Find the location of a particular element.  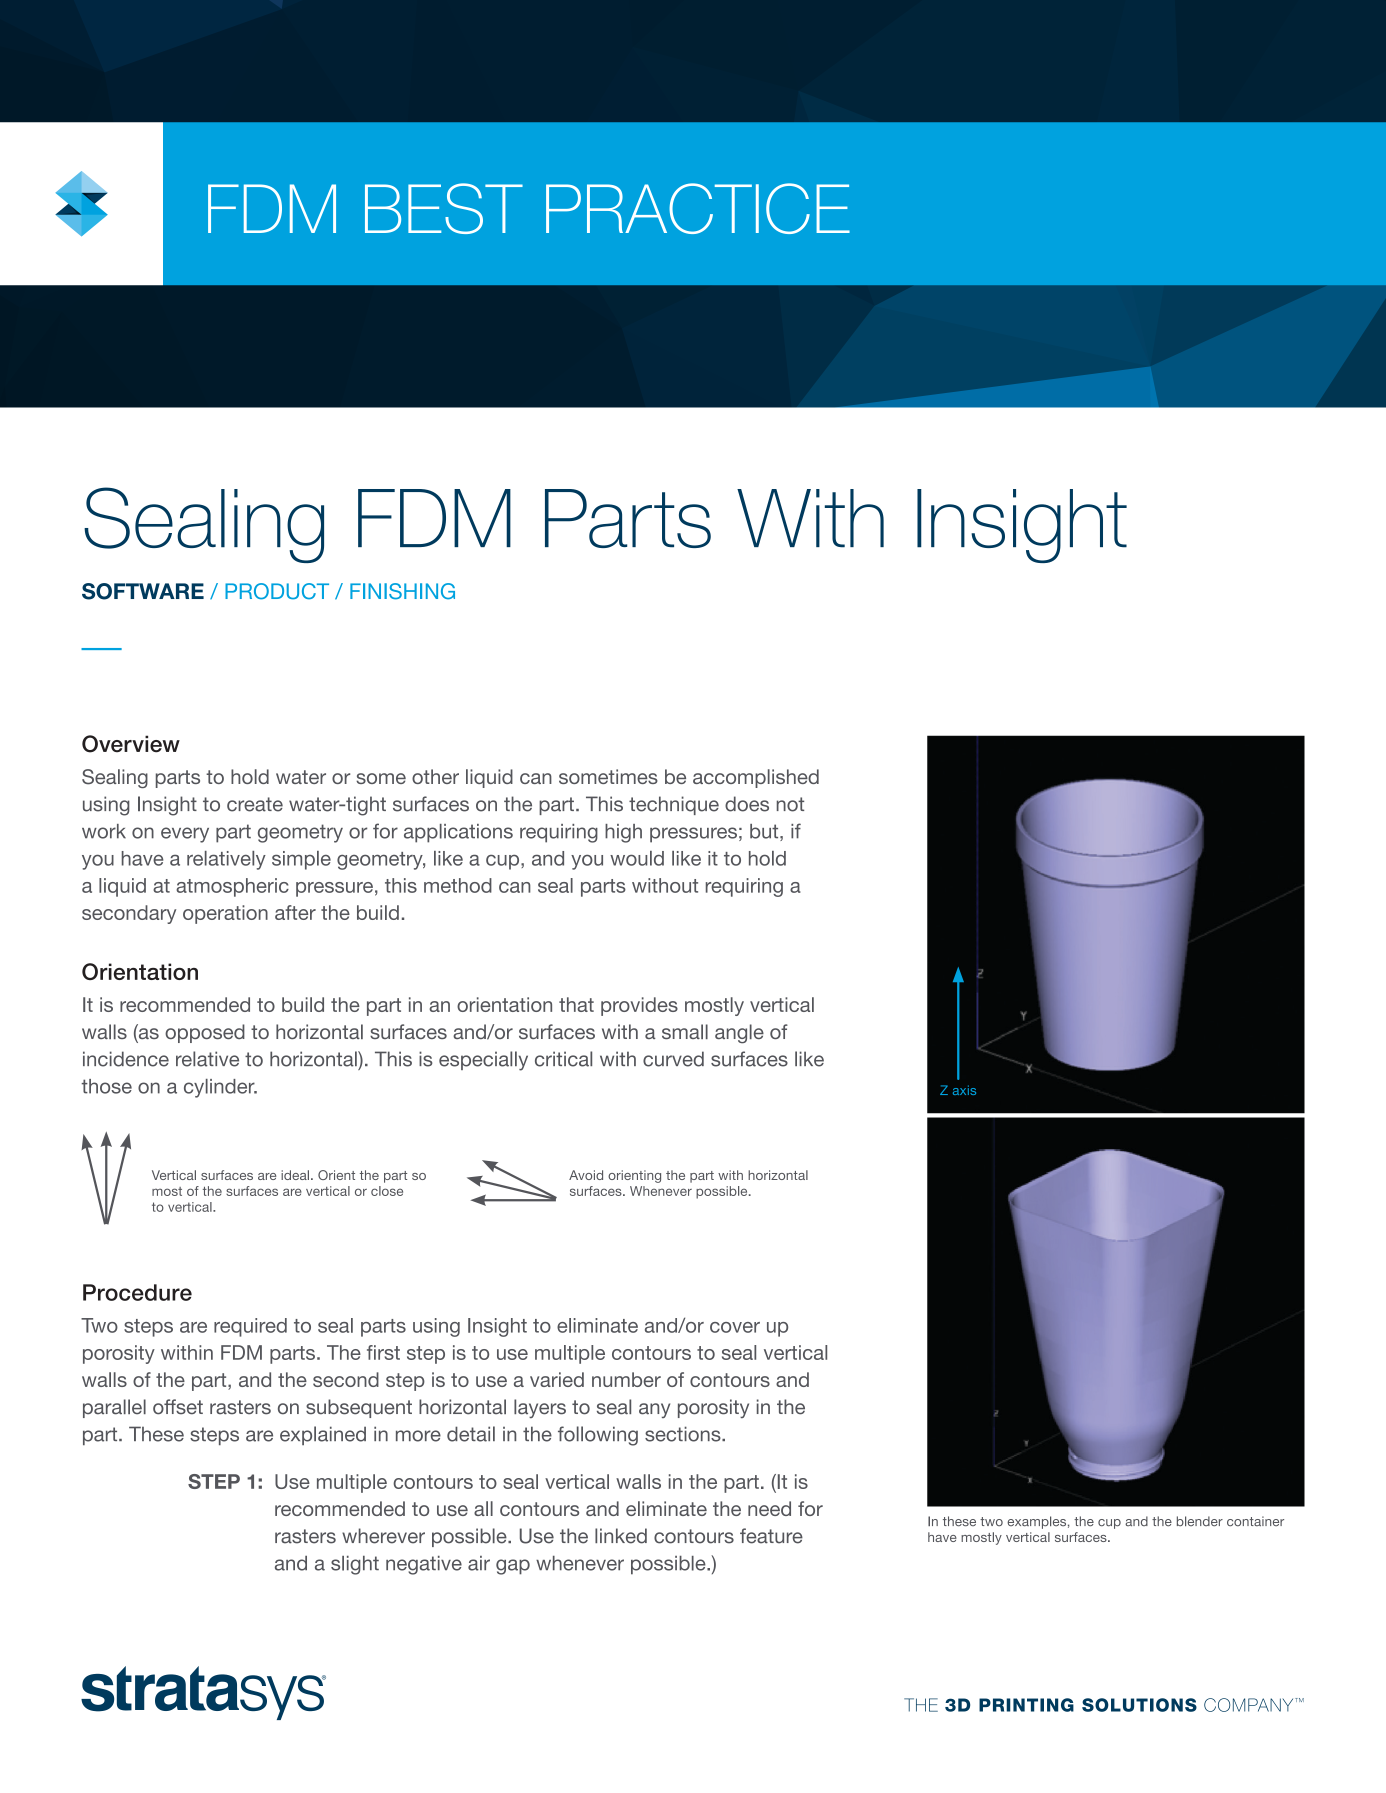

BEST is located at coordinates (444, 208).
